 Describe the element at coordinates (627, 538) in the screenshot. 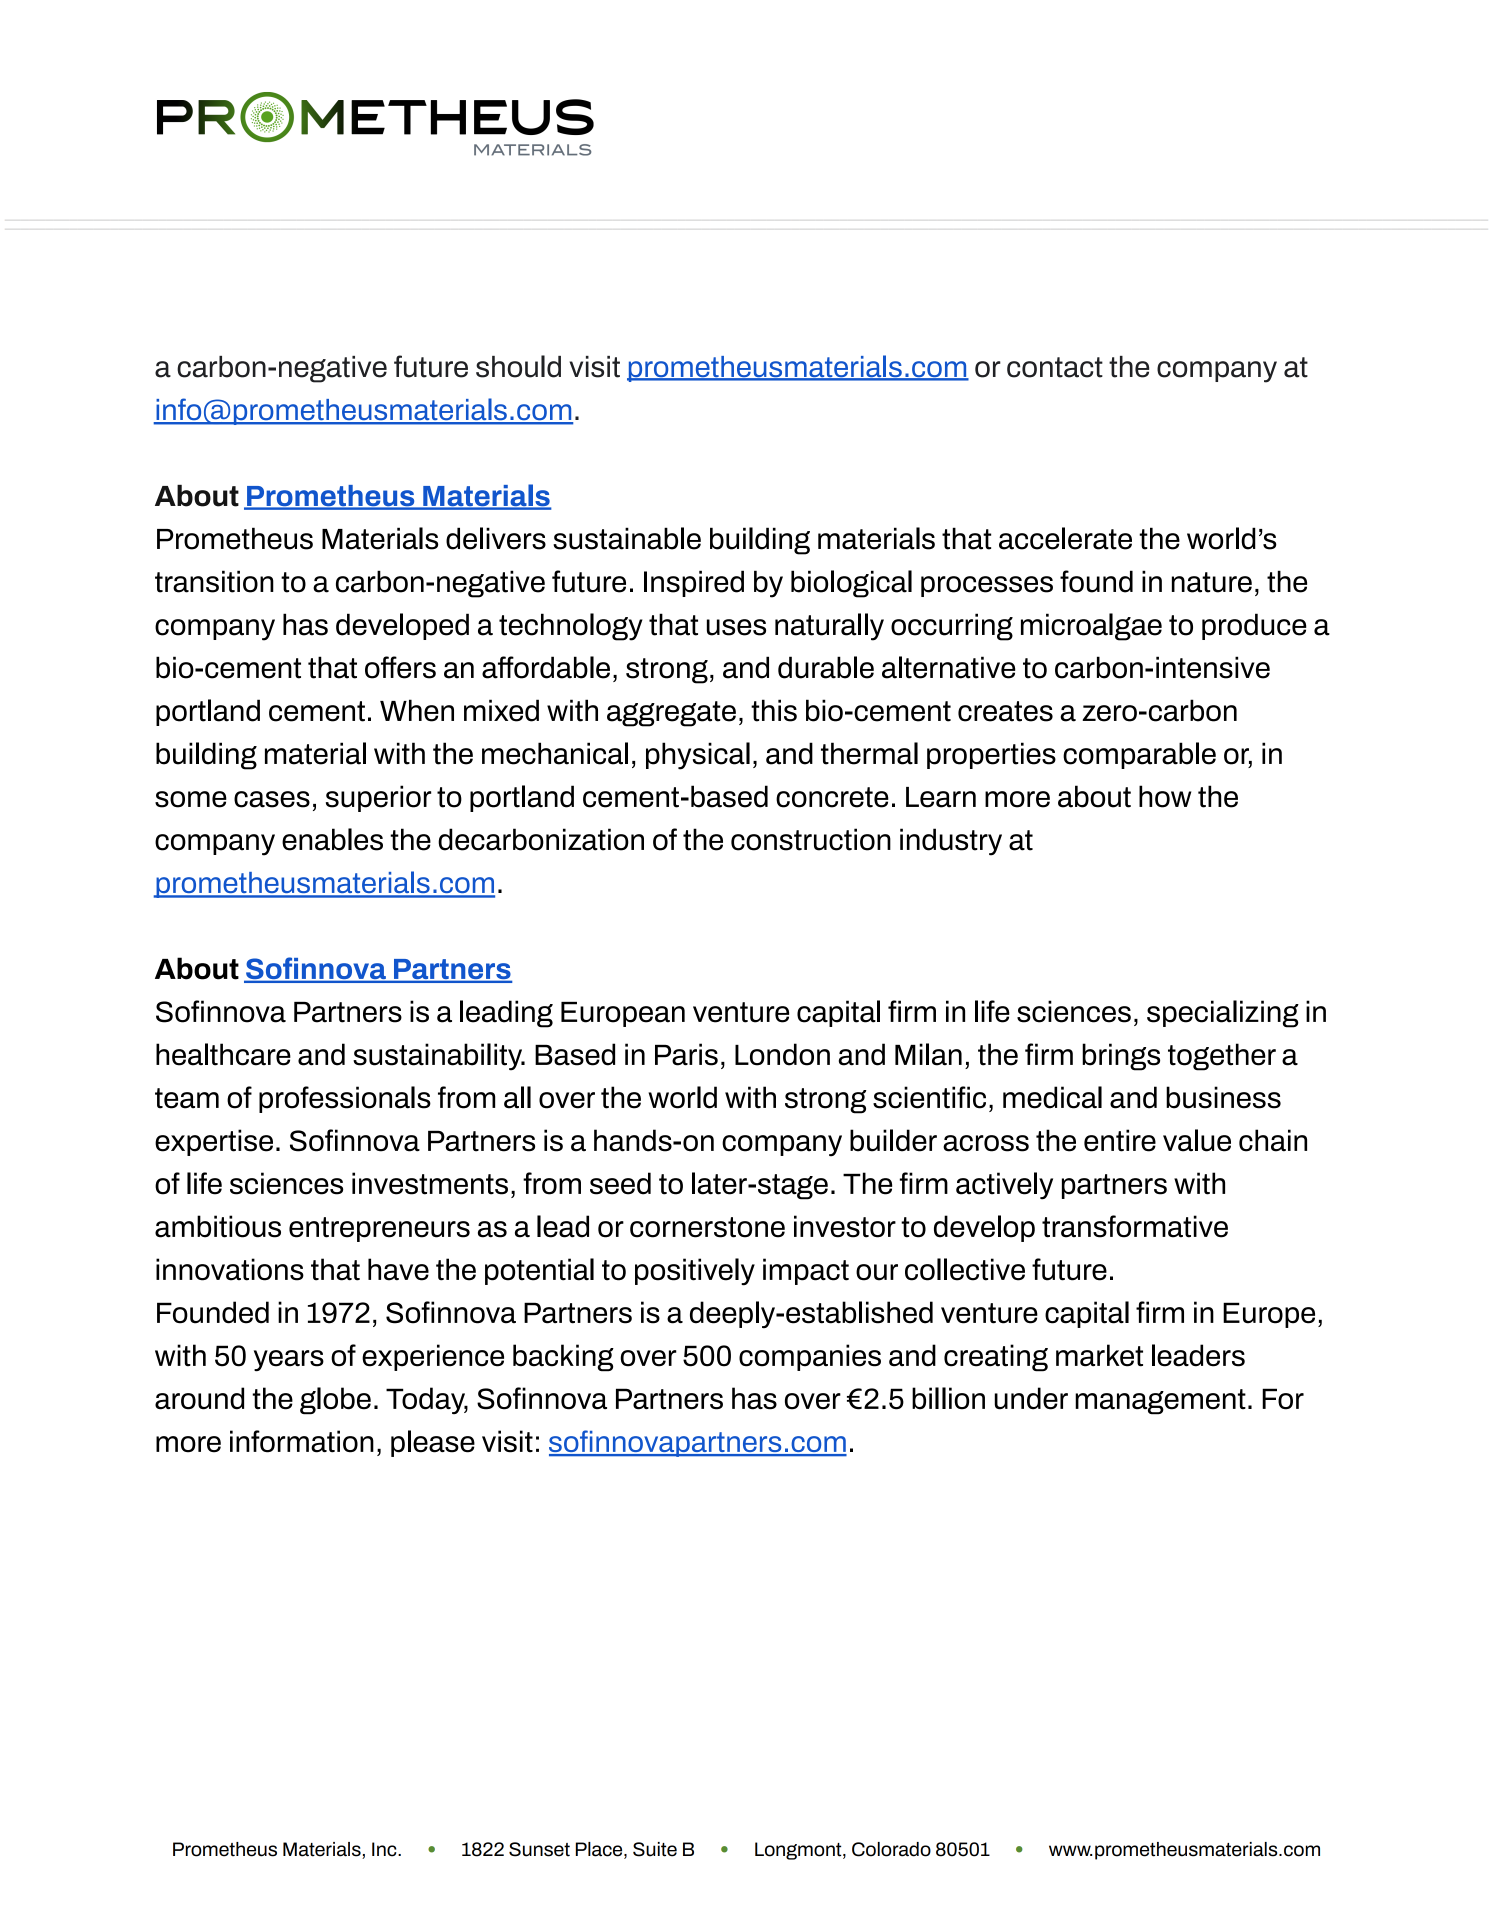

I see `sustainable` at that location.
